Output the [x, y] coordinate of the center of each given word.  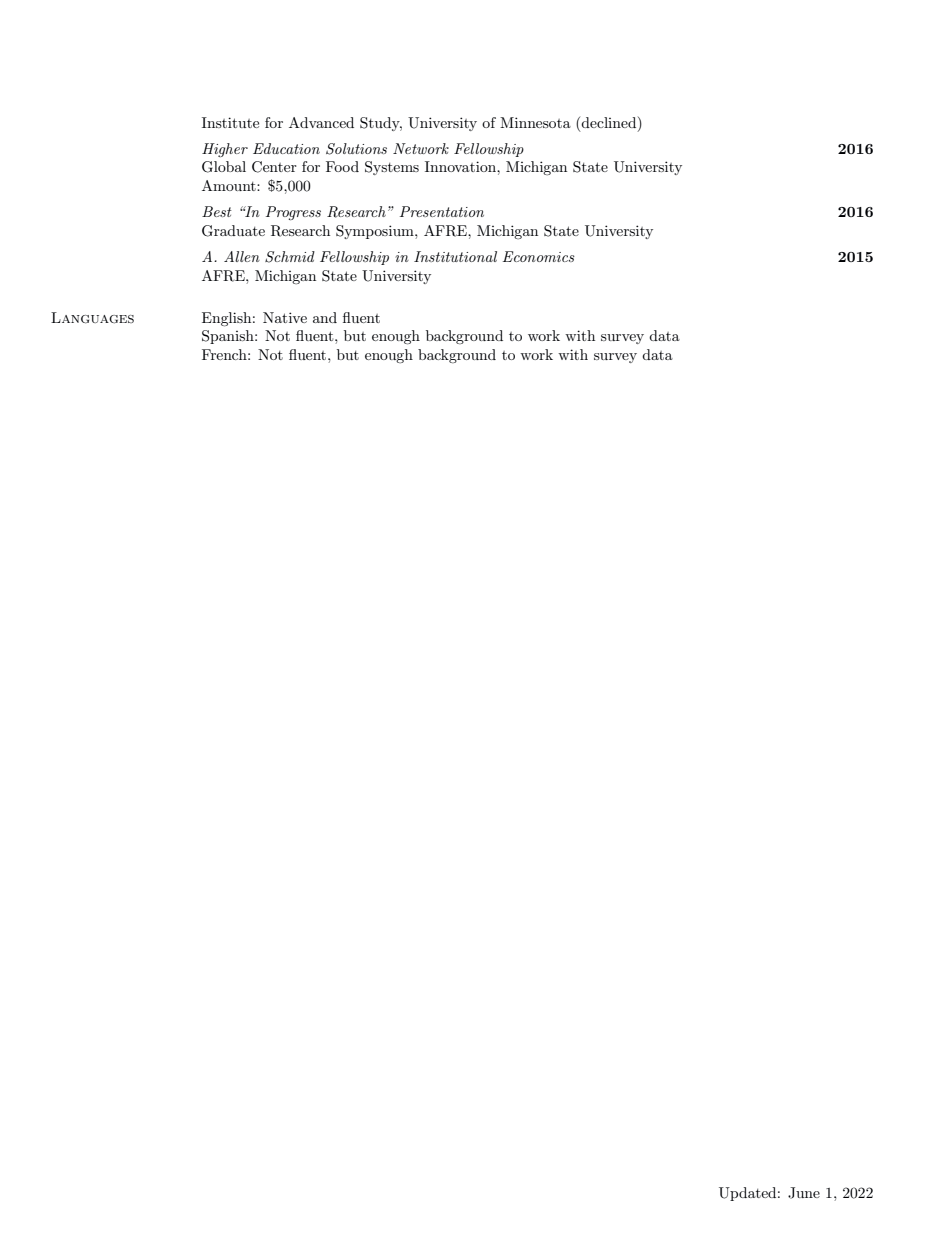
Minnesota [535, 122]
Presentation [442, 211]
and [325, 317]
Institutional [455, 256]
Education [286, 148]
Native [285, 317]
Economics [539, 256]
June [804, 1193]
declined [610, 122]
